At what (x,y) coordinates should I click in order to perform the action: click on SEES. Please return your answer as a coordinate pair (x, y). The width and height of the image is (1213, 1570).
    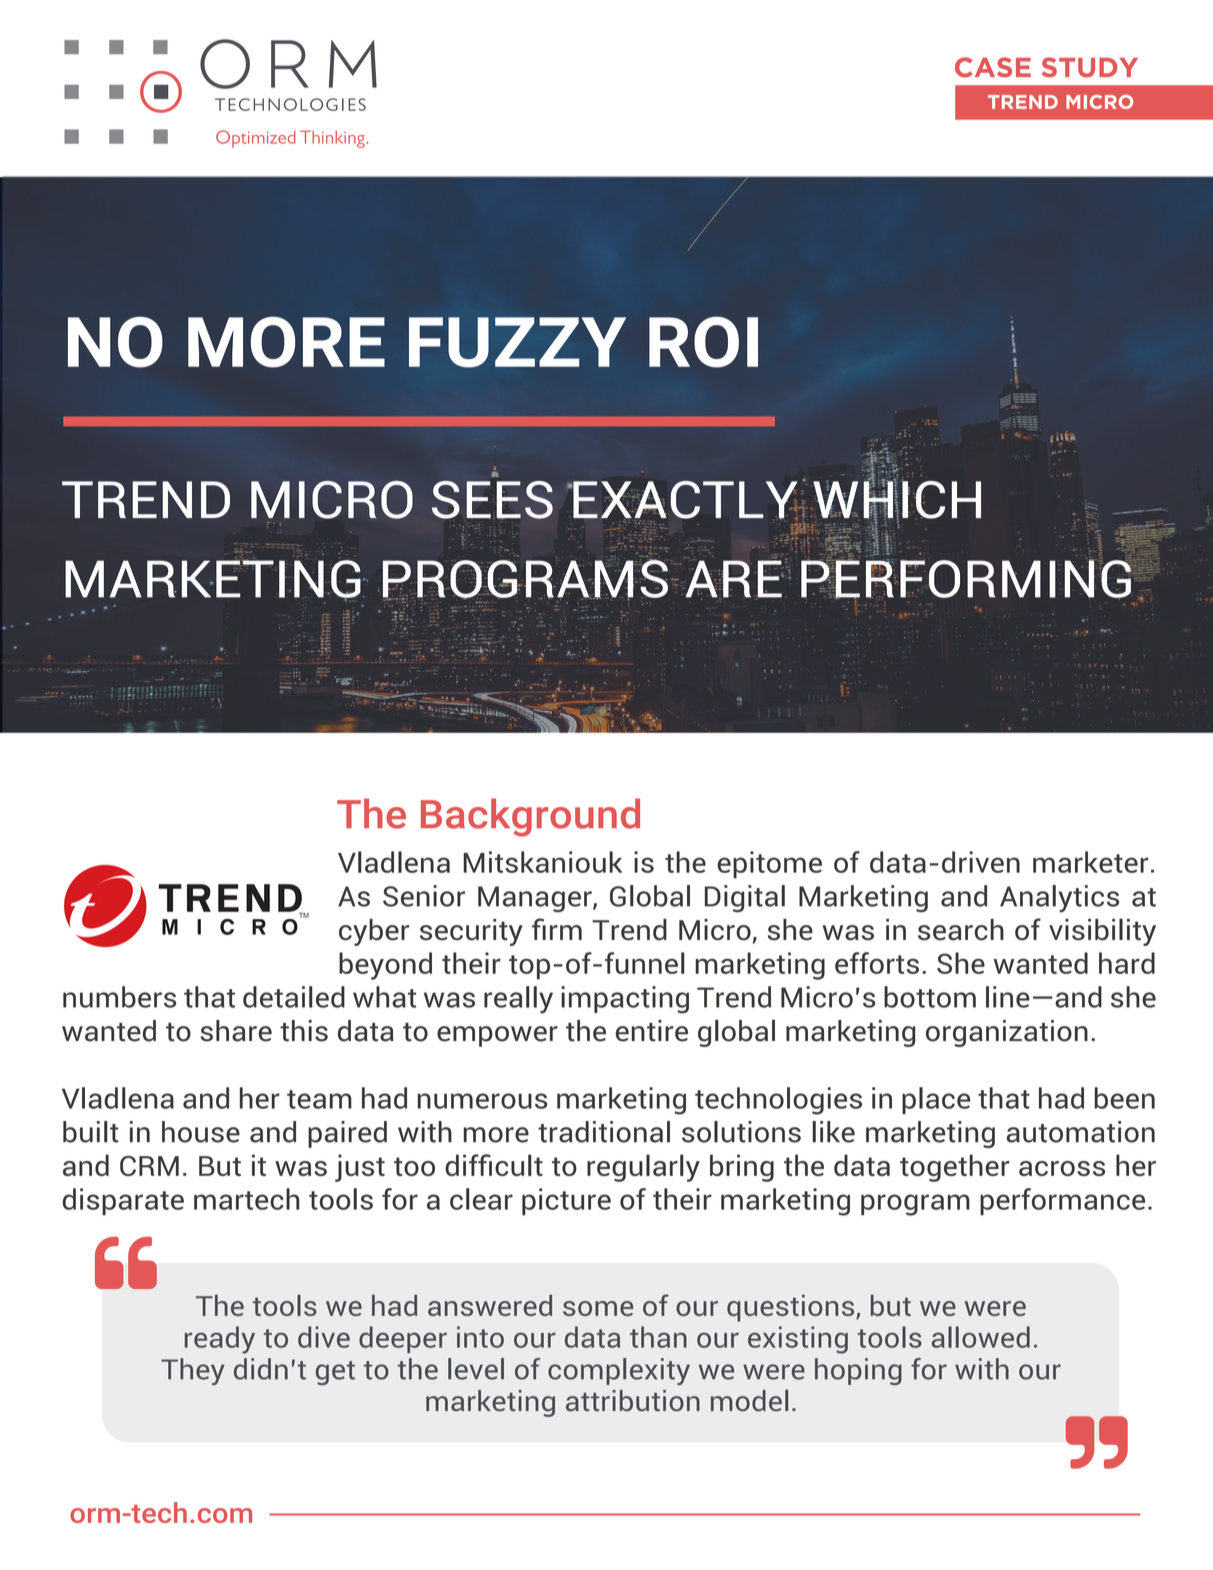
    Looking at the image, I should click on (492, 500).
